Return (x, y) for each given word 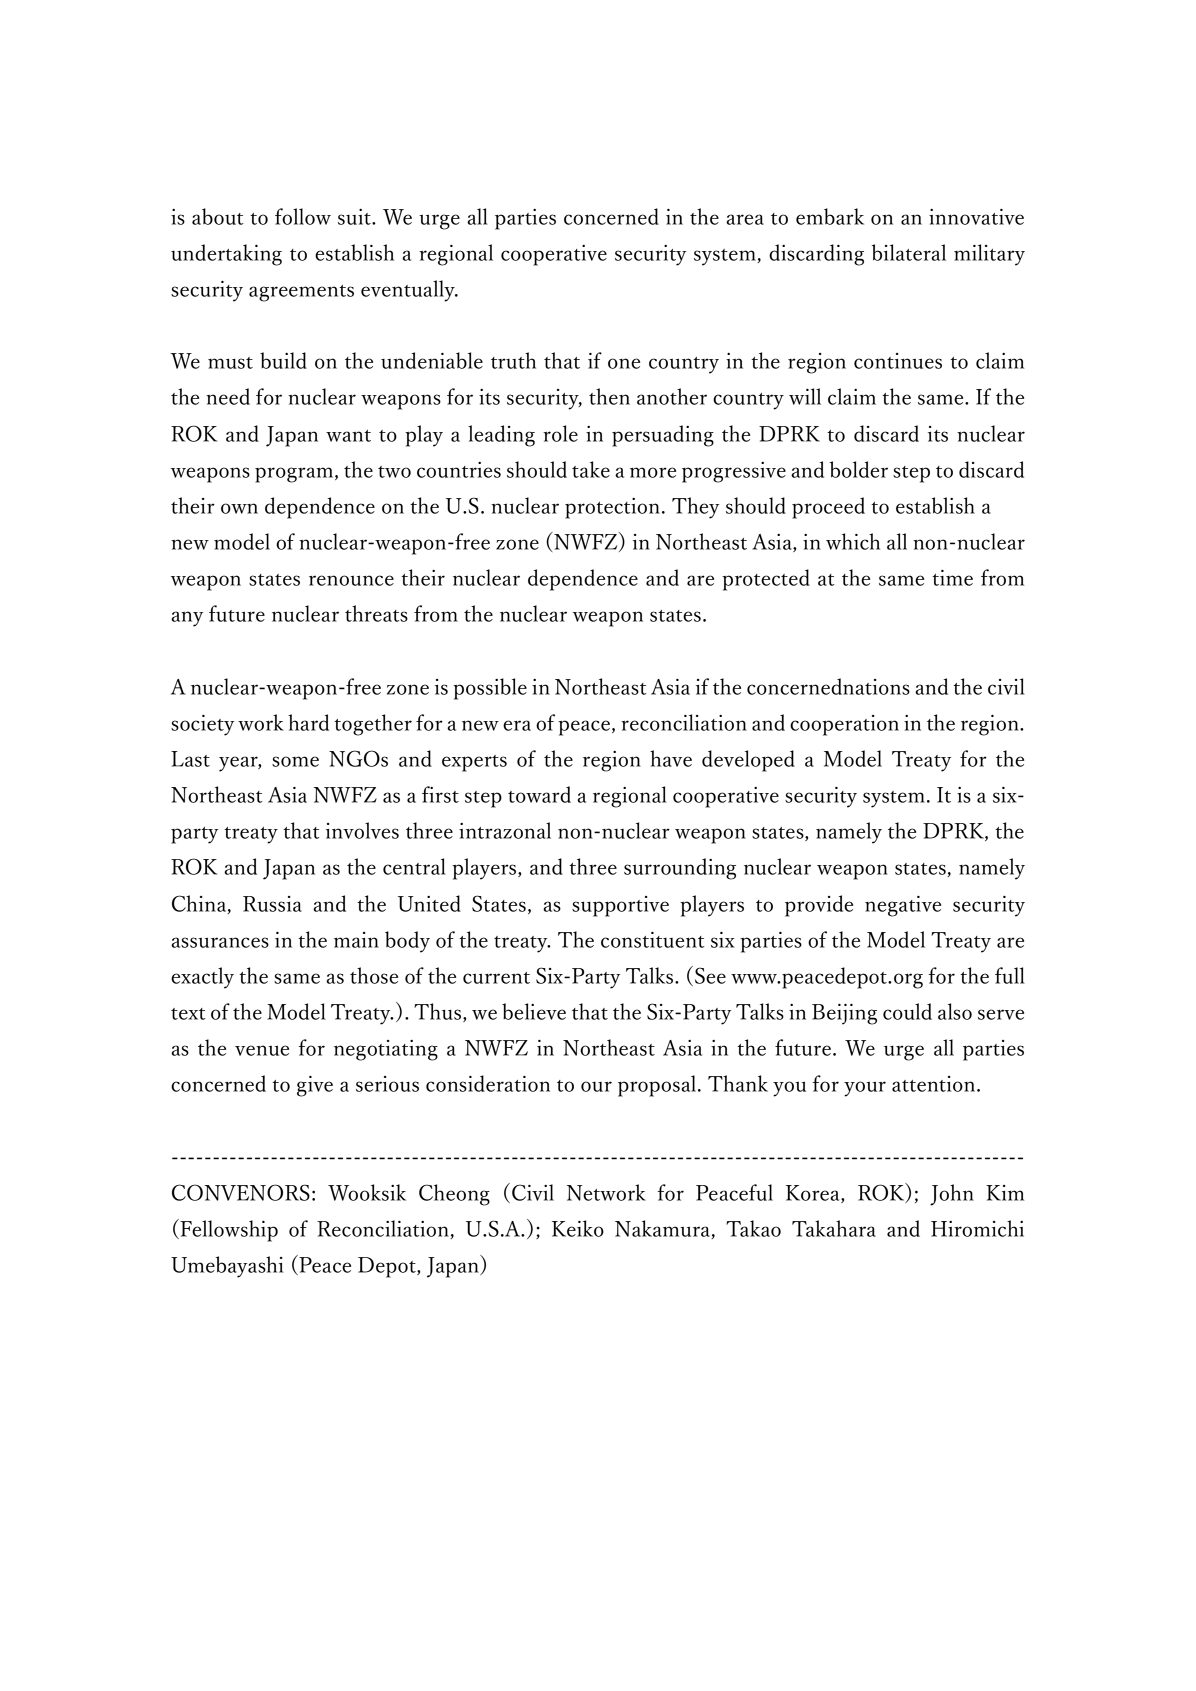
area (745, 219)
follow (303, 216)
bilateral (909, 252)
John (952, 1195)
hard (308, 722)
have (671, 758)
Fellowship (228, 1230)
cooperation (844, 725)
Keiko (578, 1228)
